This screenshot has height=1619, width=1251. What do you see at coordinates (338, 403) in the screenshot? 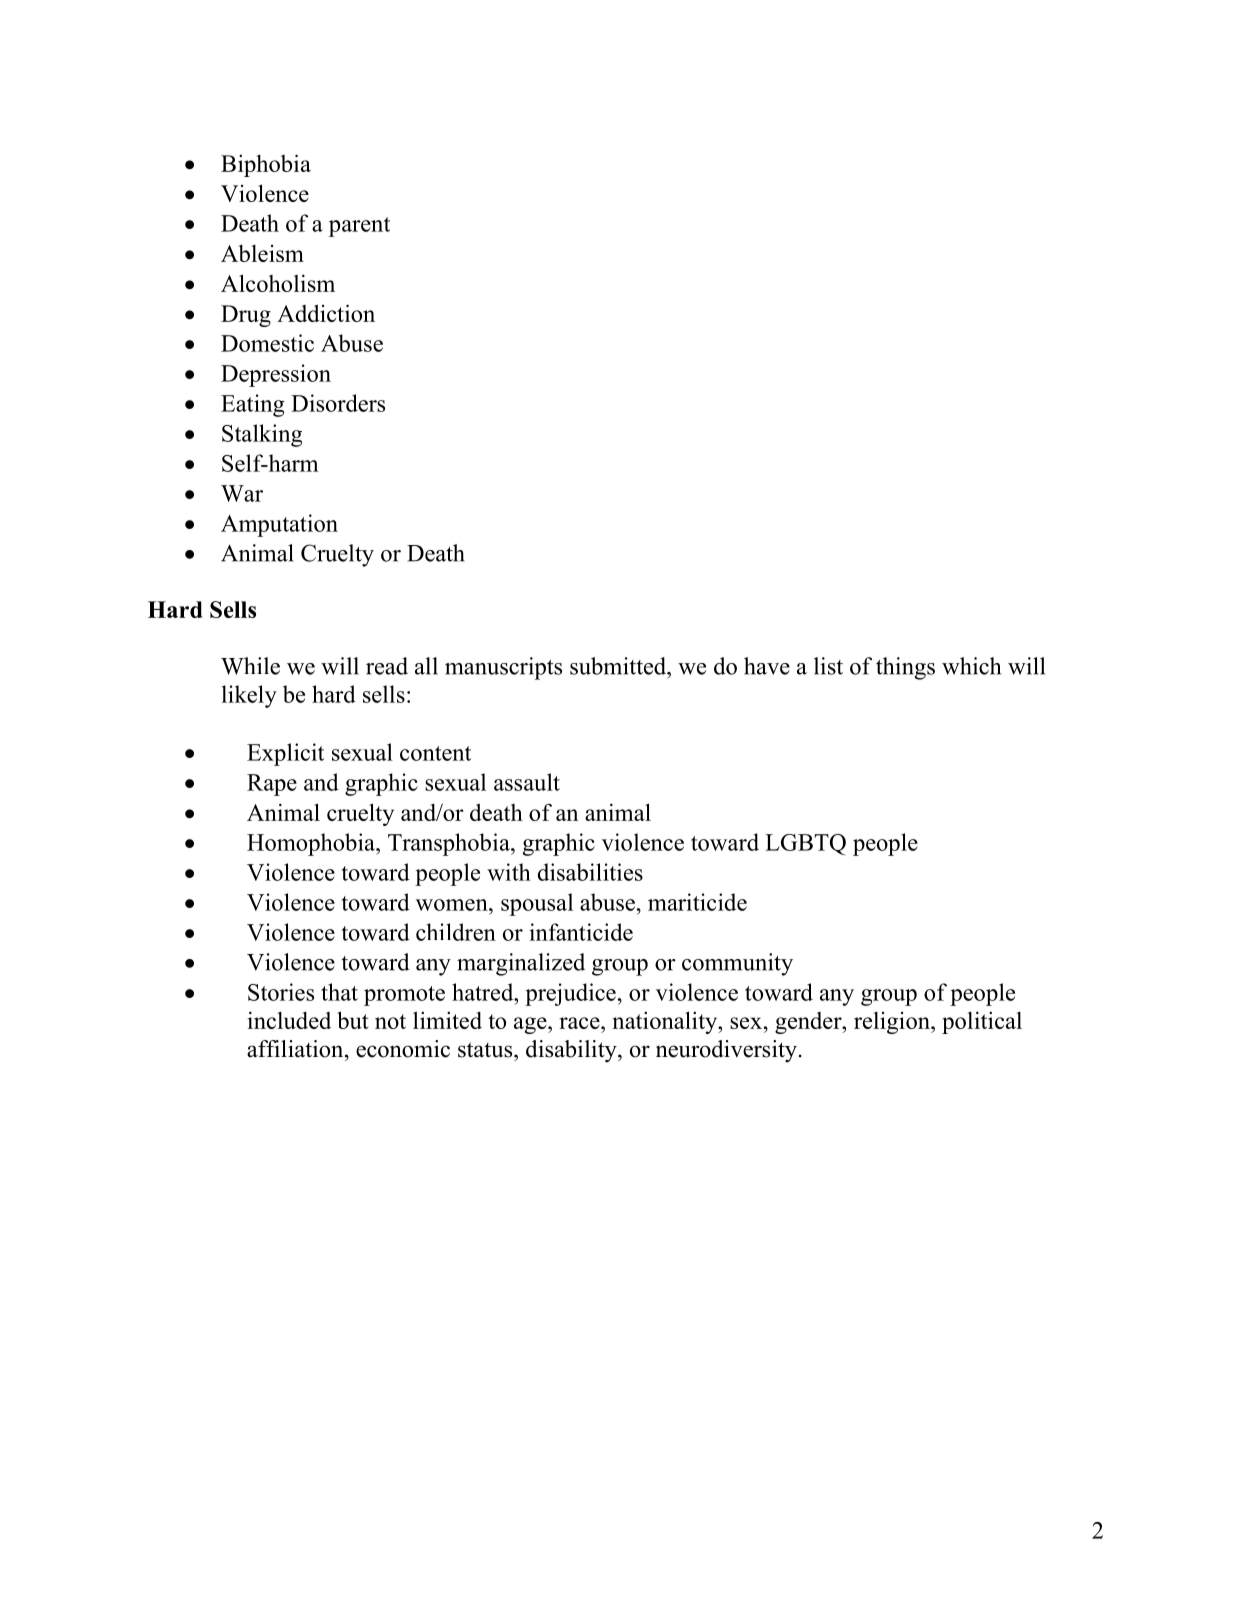
I see `Disorders` at bounding box center [338, 403].
